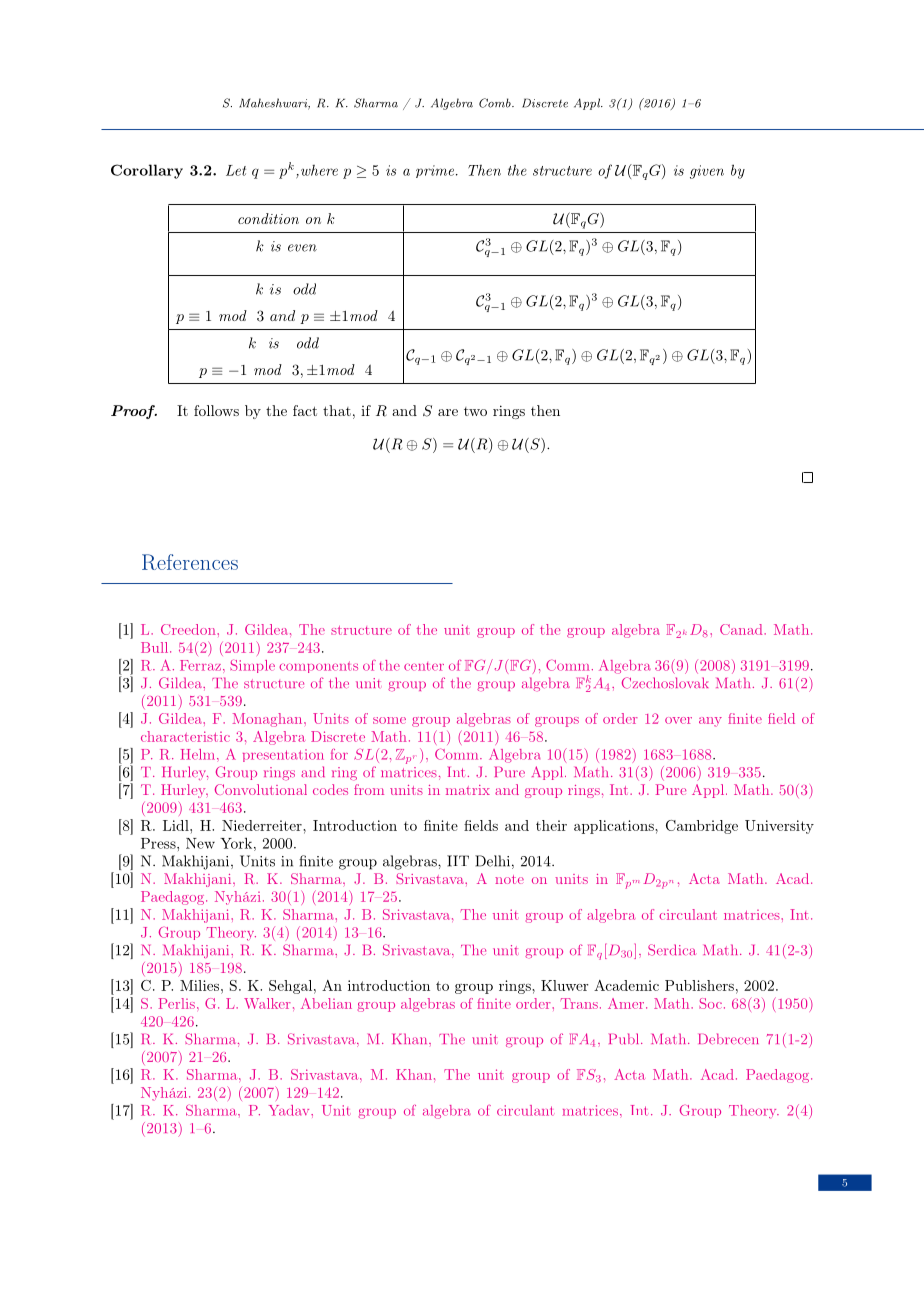 The image size is (924, 1308). I want to click on Trans, so click(579, 1003).
